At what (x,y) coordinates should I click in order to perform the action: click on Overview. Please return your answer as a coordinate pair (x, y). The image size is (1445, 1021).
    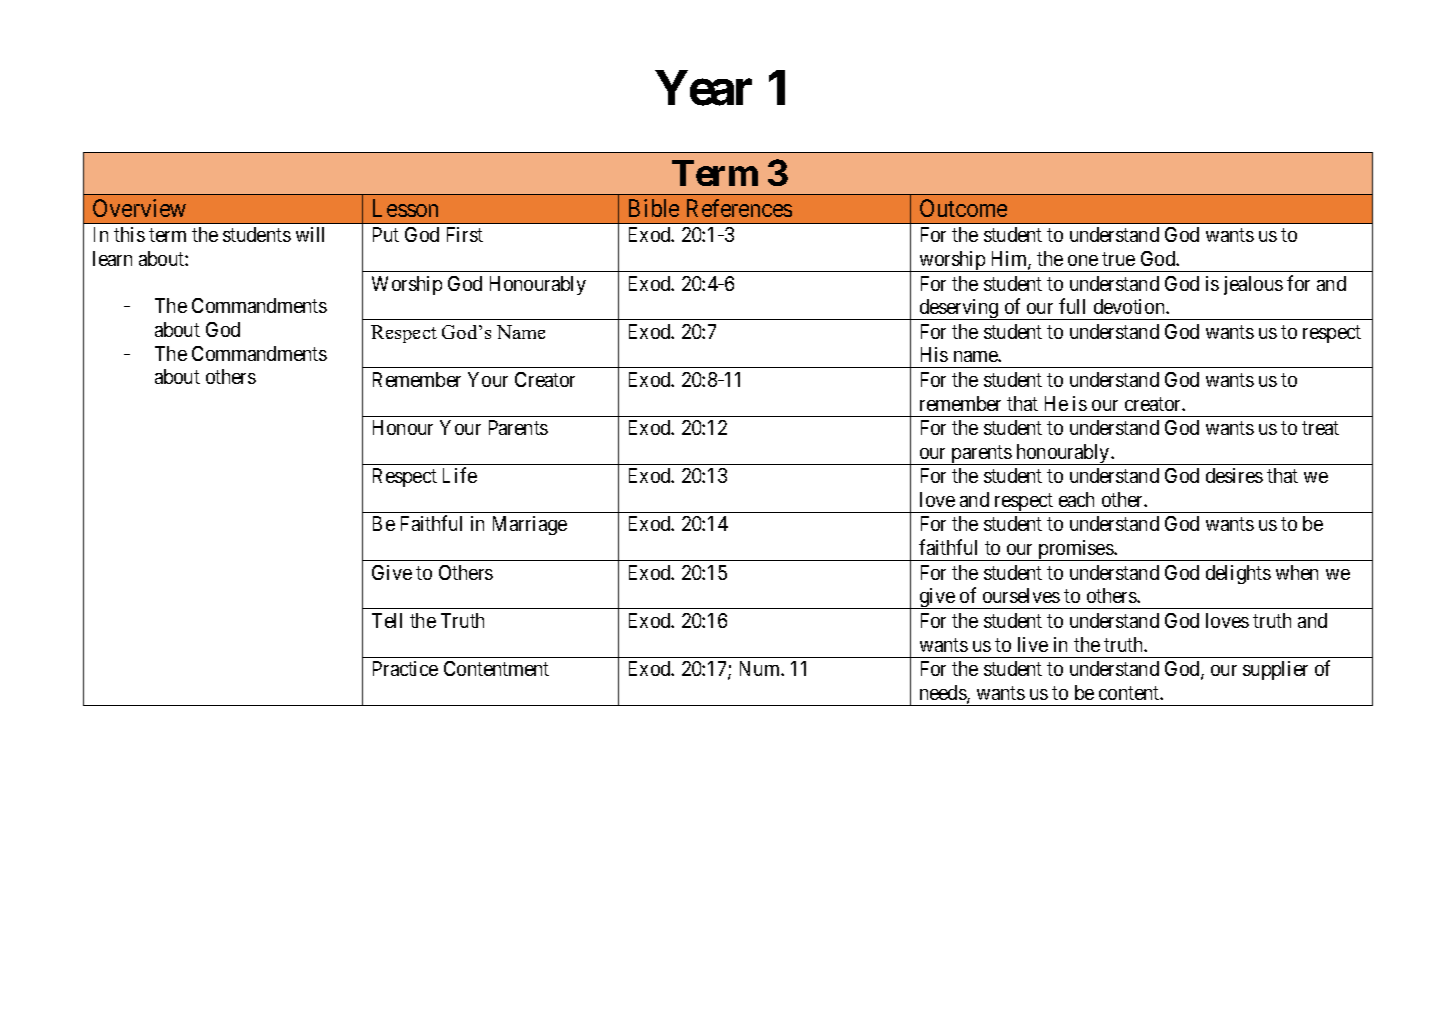
    Looking at the image, I should click on (139, 208).
